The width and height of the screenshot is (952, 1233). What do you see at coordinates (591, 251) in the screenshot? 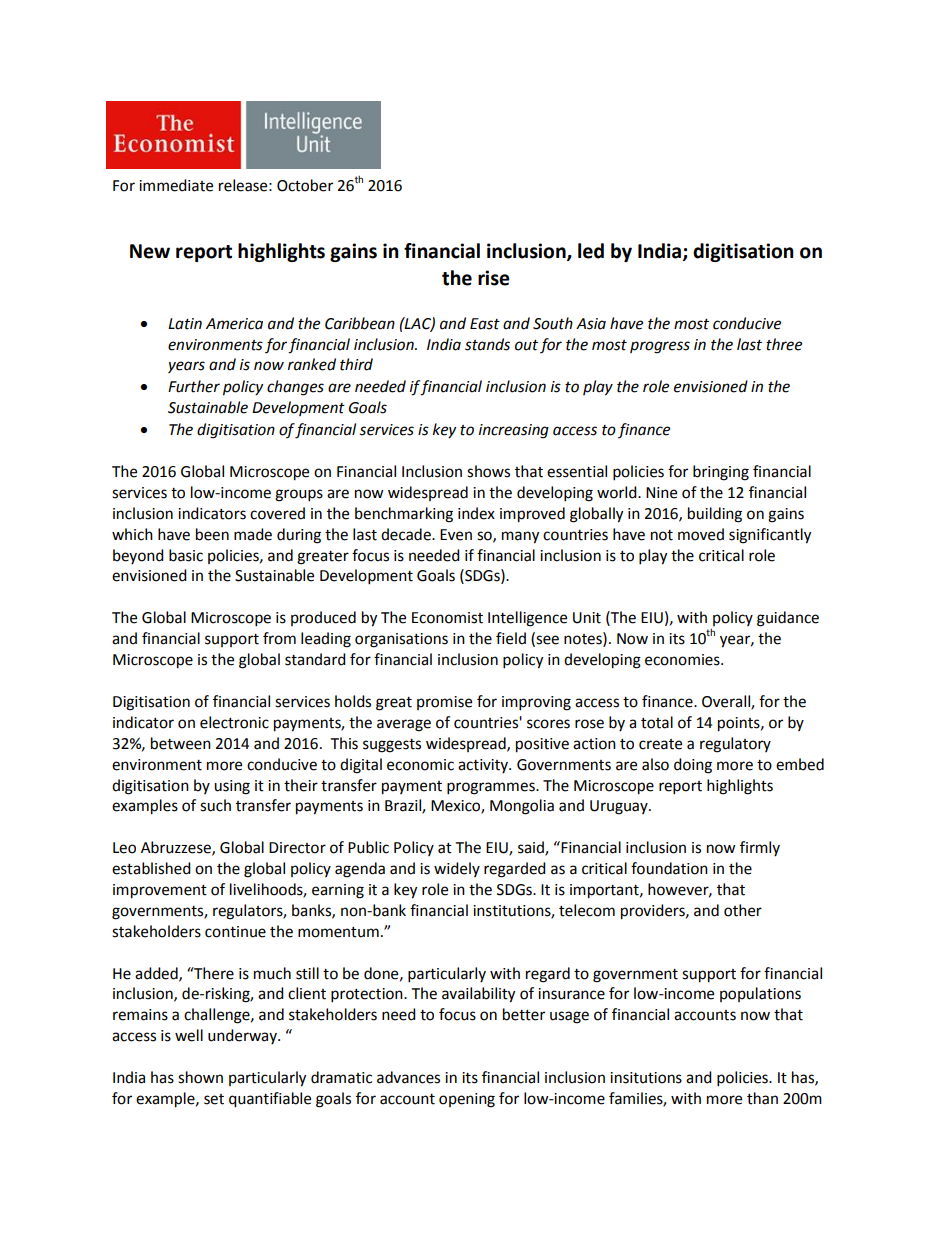
I see `led` at bounding box center [591, 251].
